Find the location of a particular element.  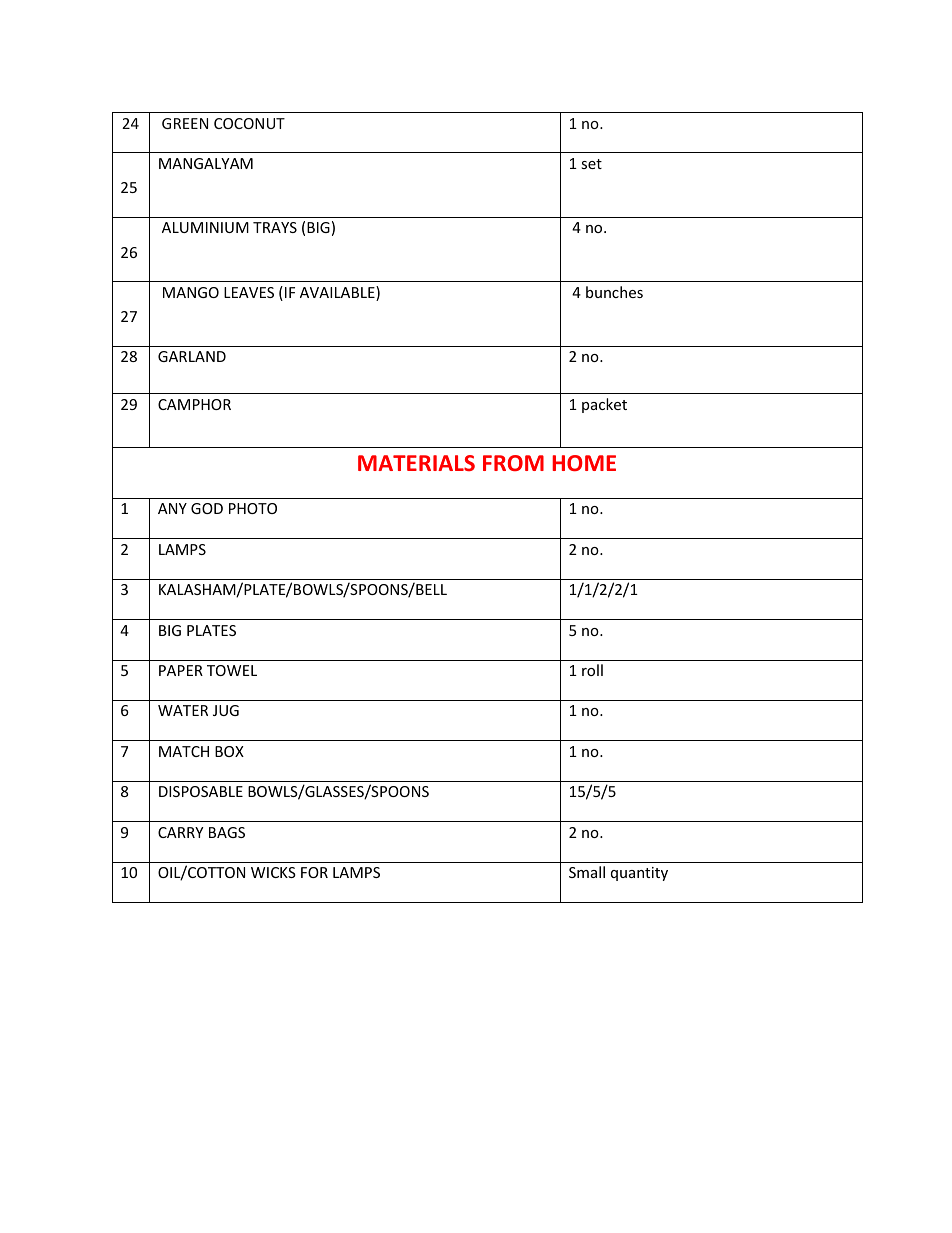

TOWEL is located at coordinates (232, 670).
